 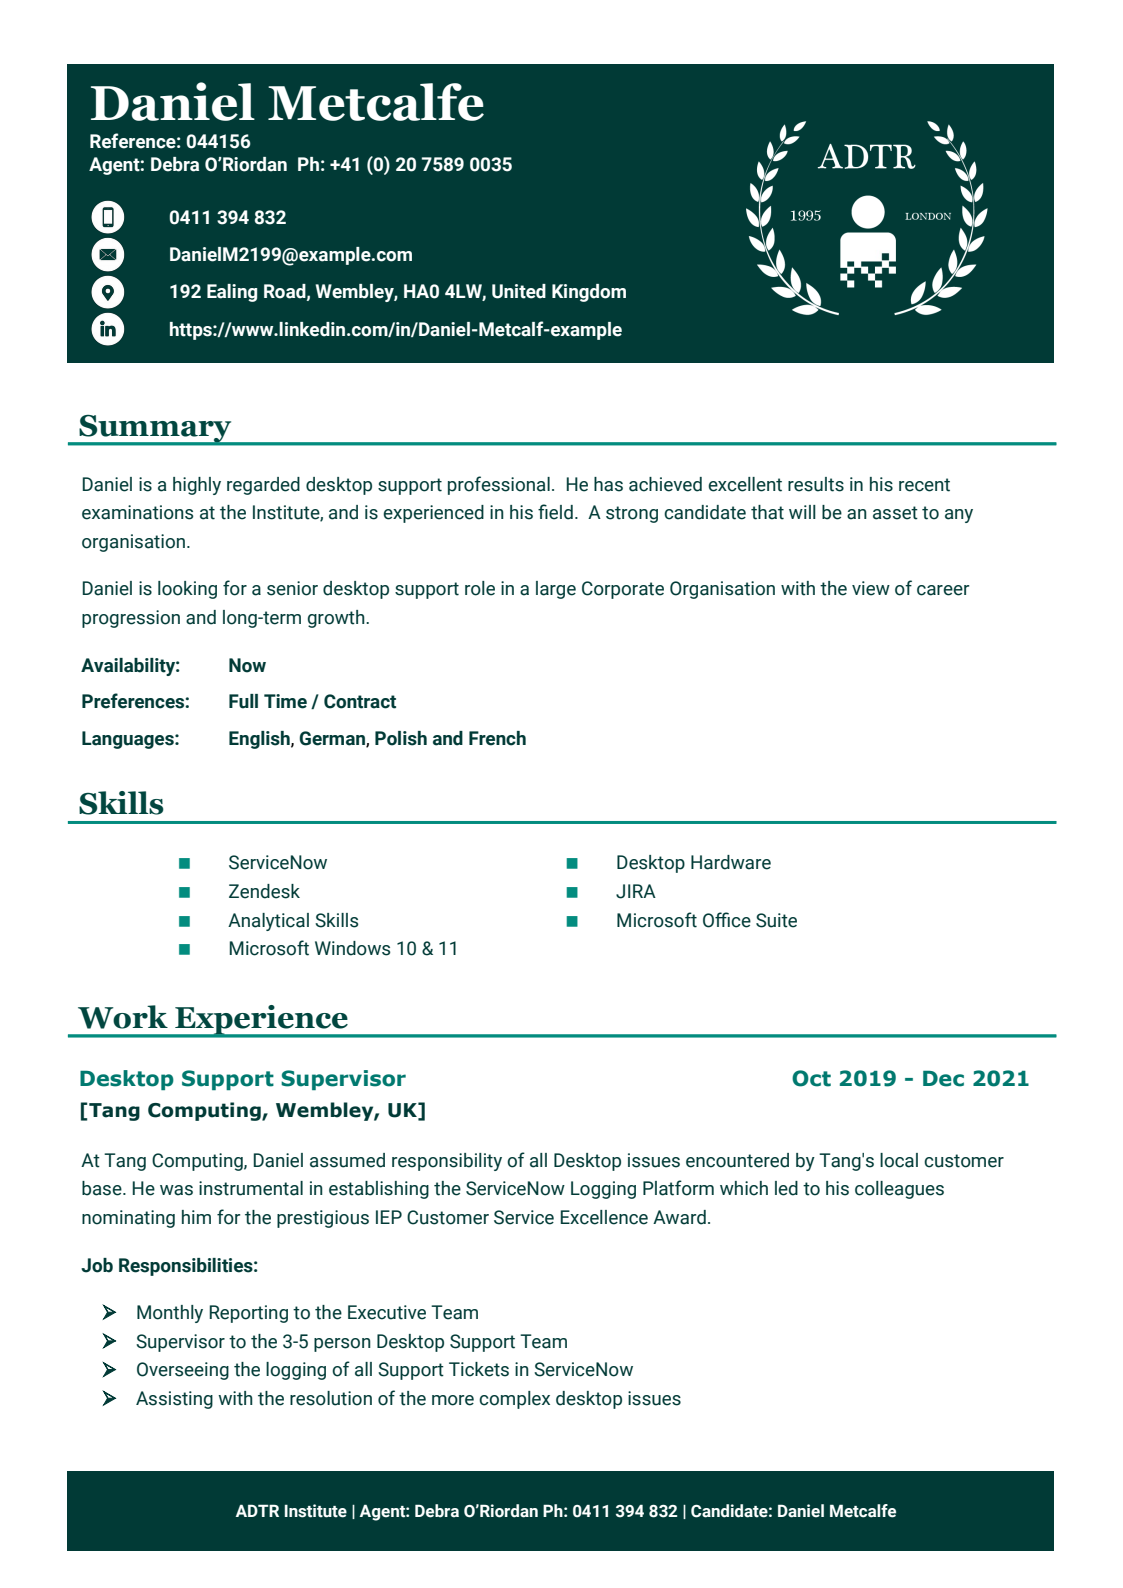 I want to click on view, so click(x=871, y=588).
